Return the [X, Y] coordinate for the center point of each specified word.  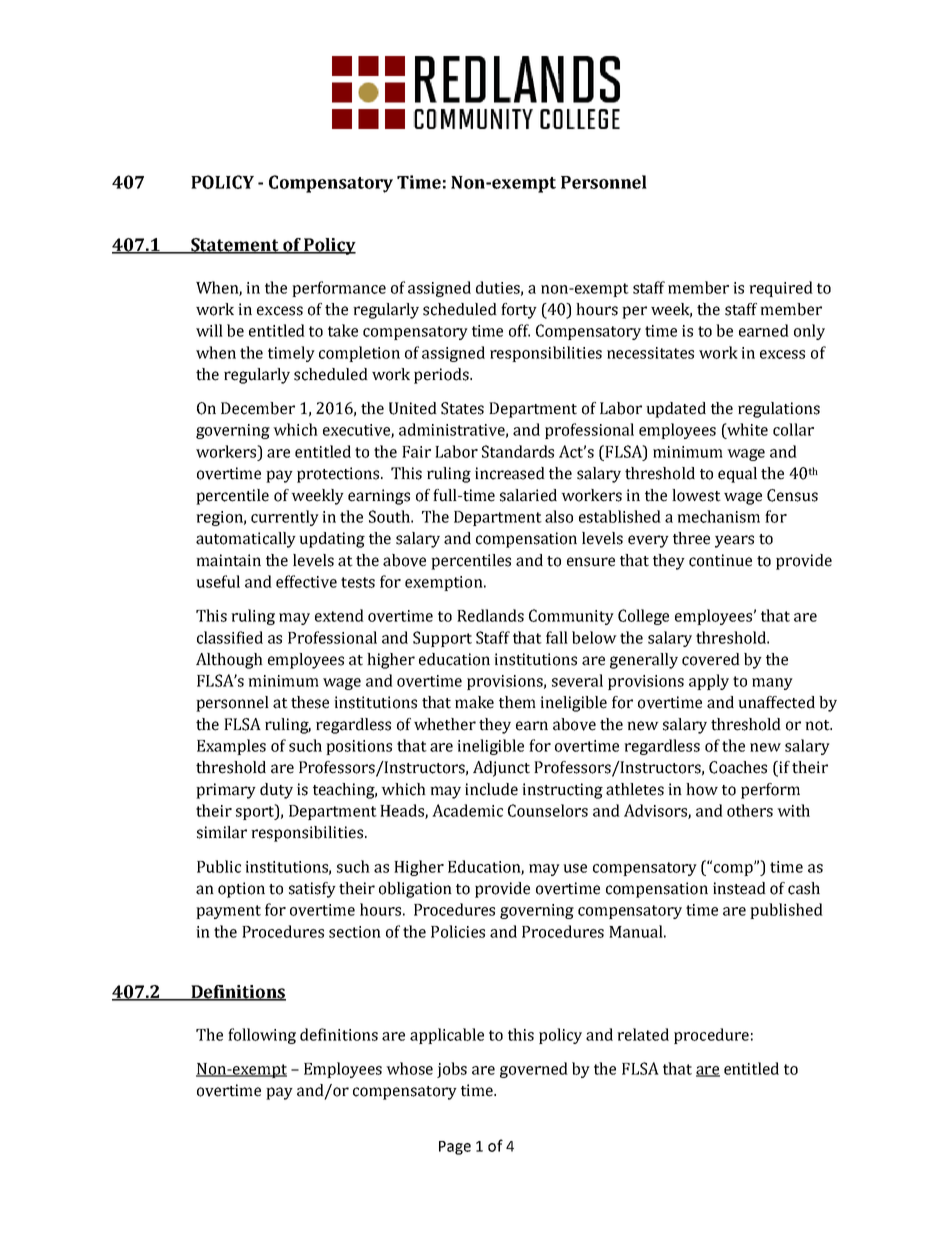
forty [519, 311]
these [310, 702]
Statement [235, 246]
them [517, 702]
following [262, 1036]
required [781, 289]
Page [455, 1148]
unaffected [776, 702]
